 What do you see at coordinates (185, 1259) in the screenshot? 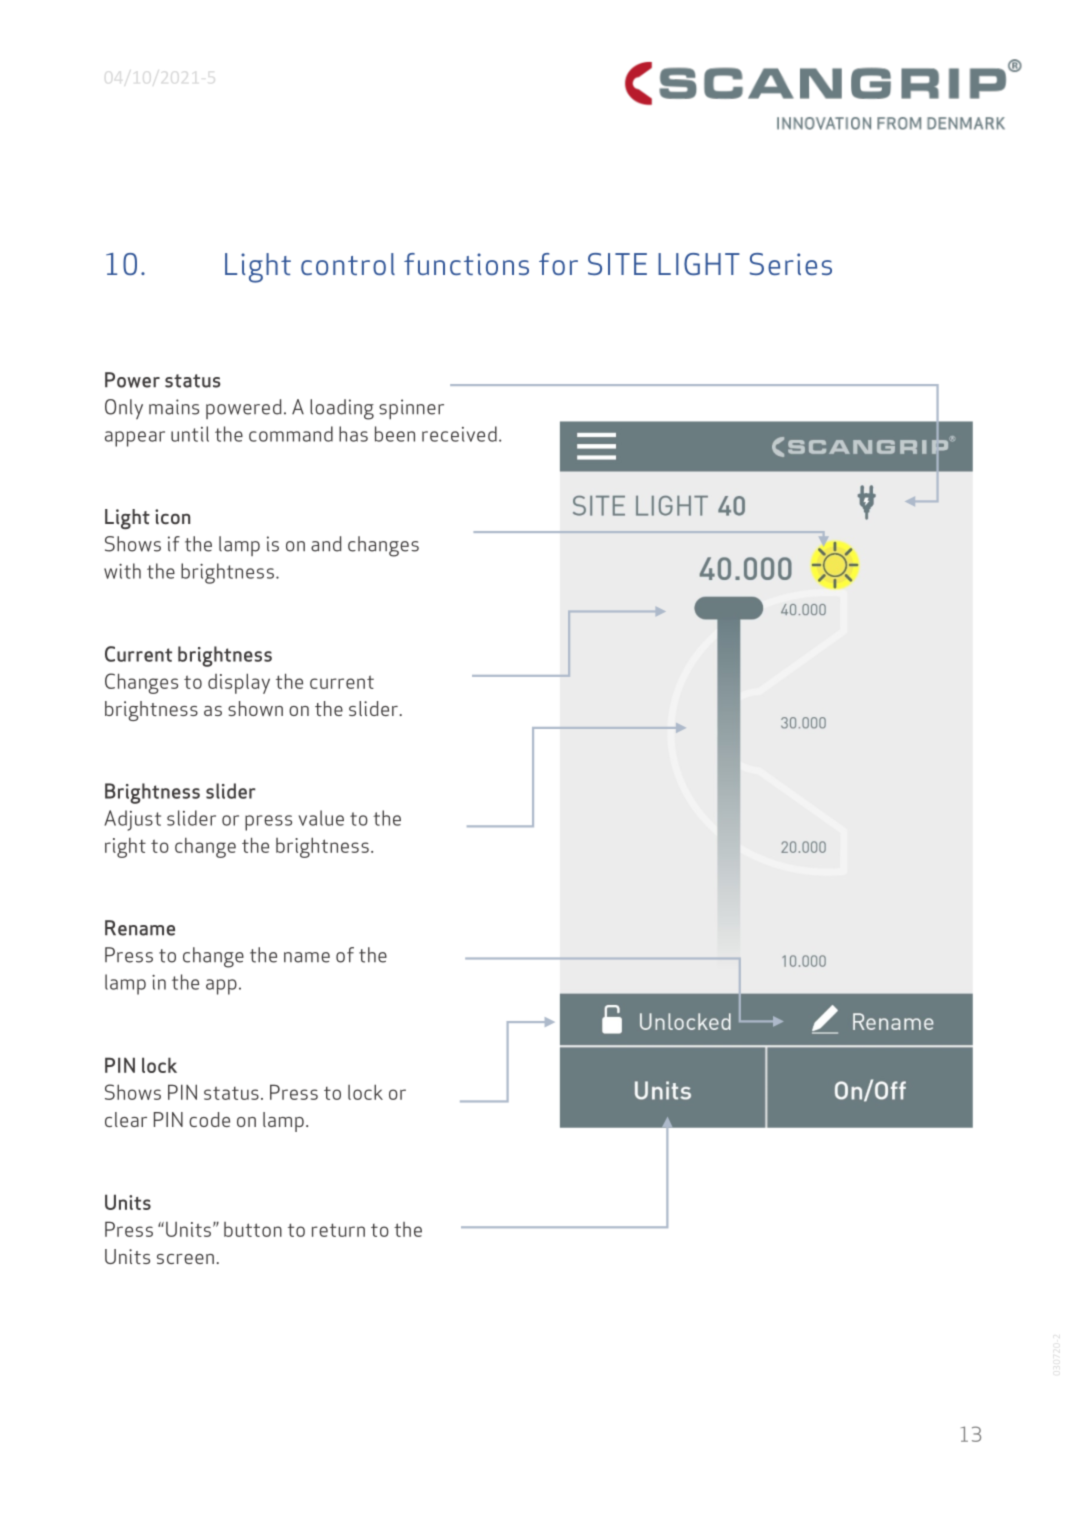
I see `screen` at bounding box center [185, 1259].
